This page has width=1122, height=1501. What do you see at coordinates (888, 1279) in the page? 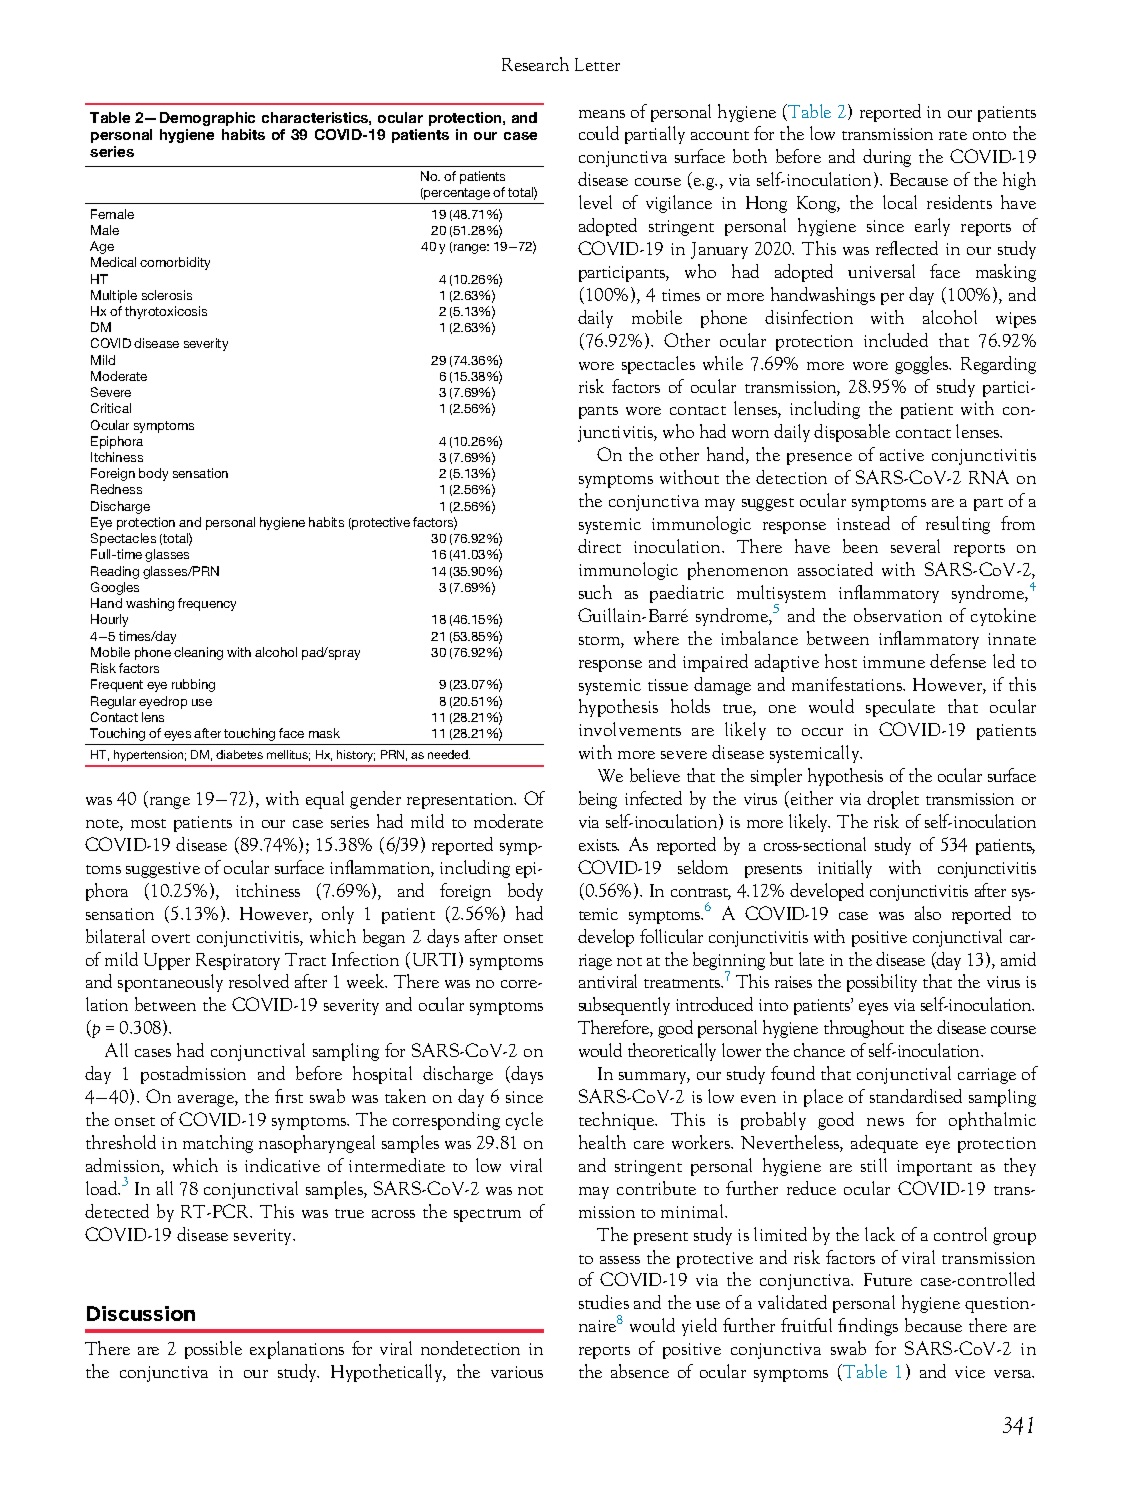
I see `Future` at bounding box center [888, 1279].
